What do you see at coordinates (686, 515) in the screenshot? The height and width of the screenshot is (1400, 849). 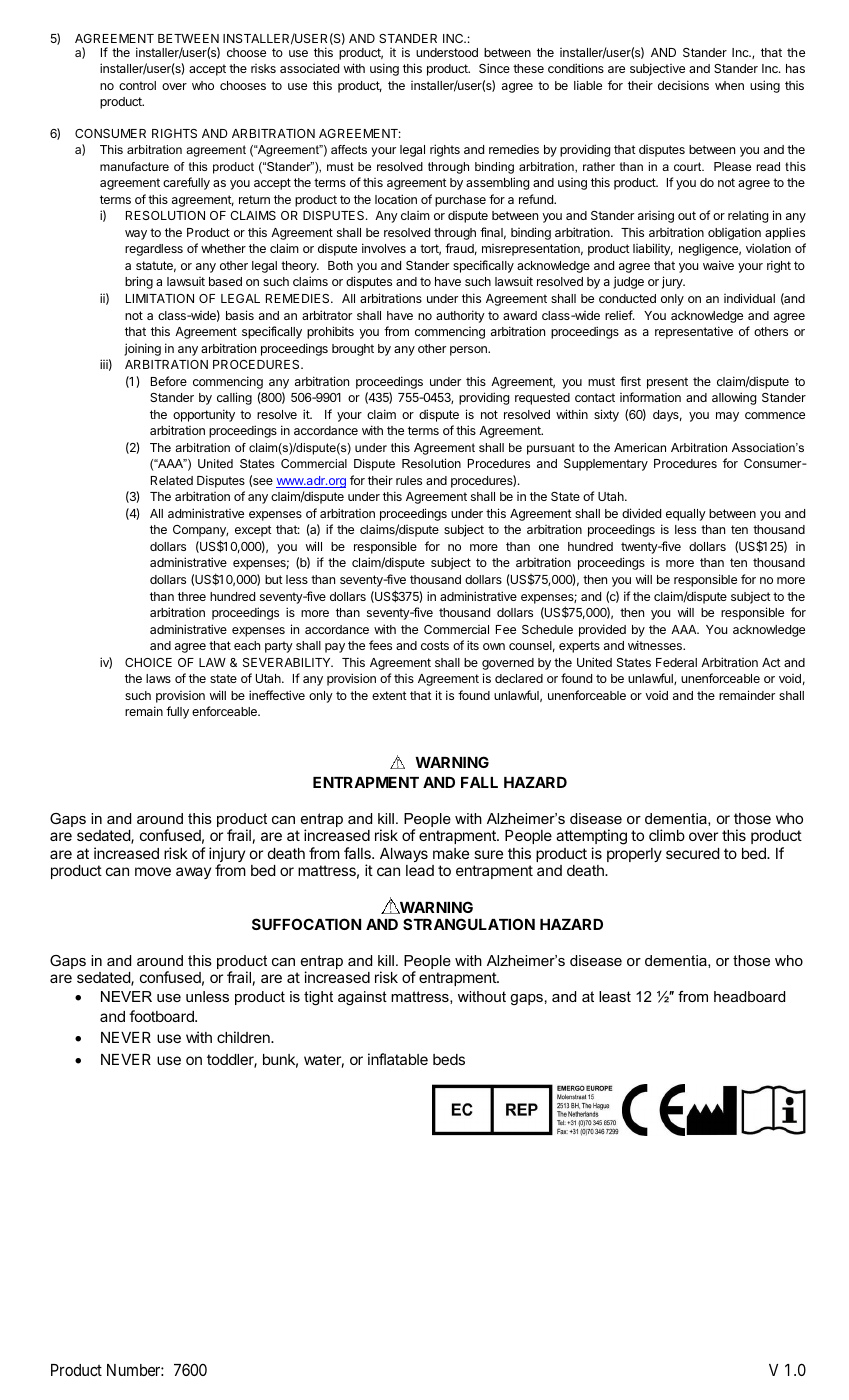 I see `equally` at bounding box center [686, 515].
